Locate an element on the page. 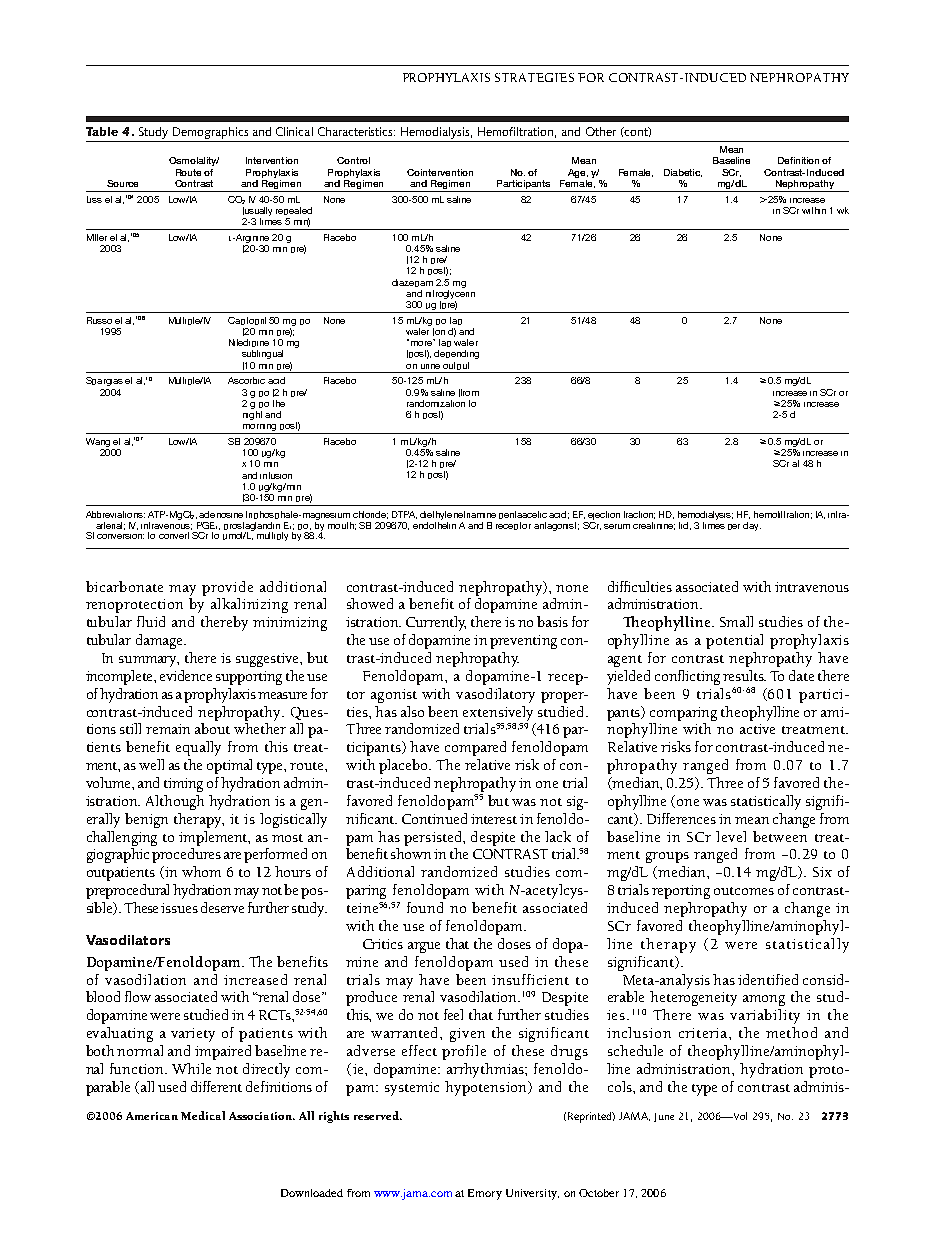  level is located at coordinates (731, 836).
